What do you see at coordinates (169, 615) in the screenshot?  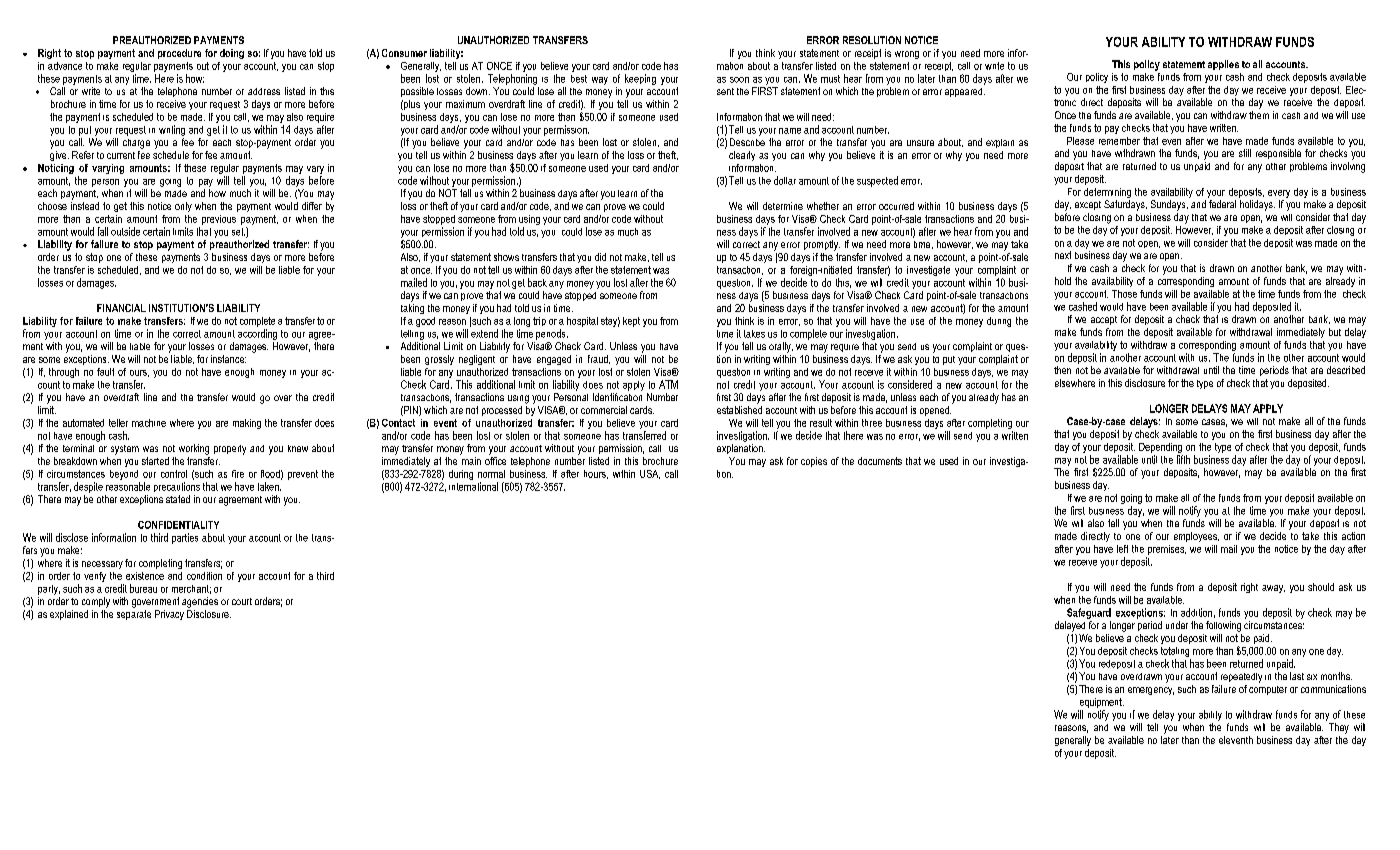 I see `Privacy` at bounding box center [169, 615].
